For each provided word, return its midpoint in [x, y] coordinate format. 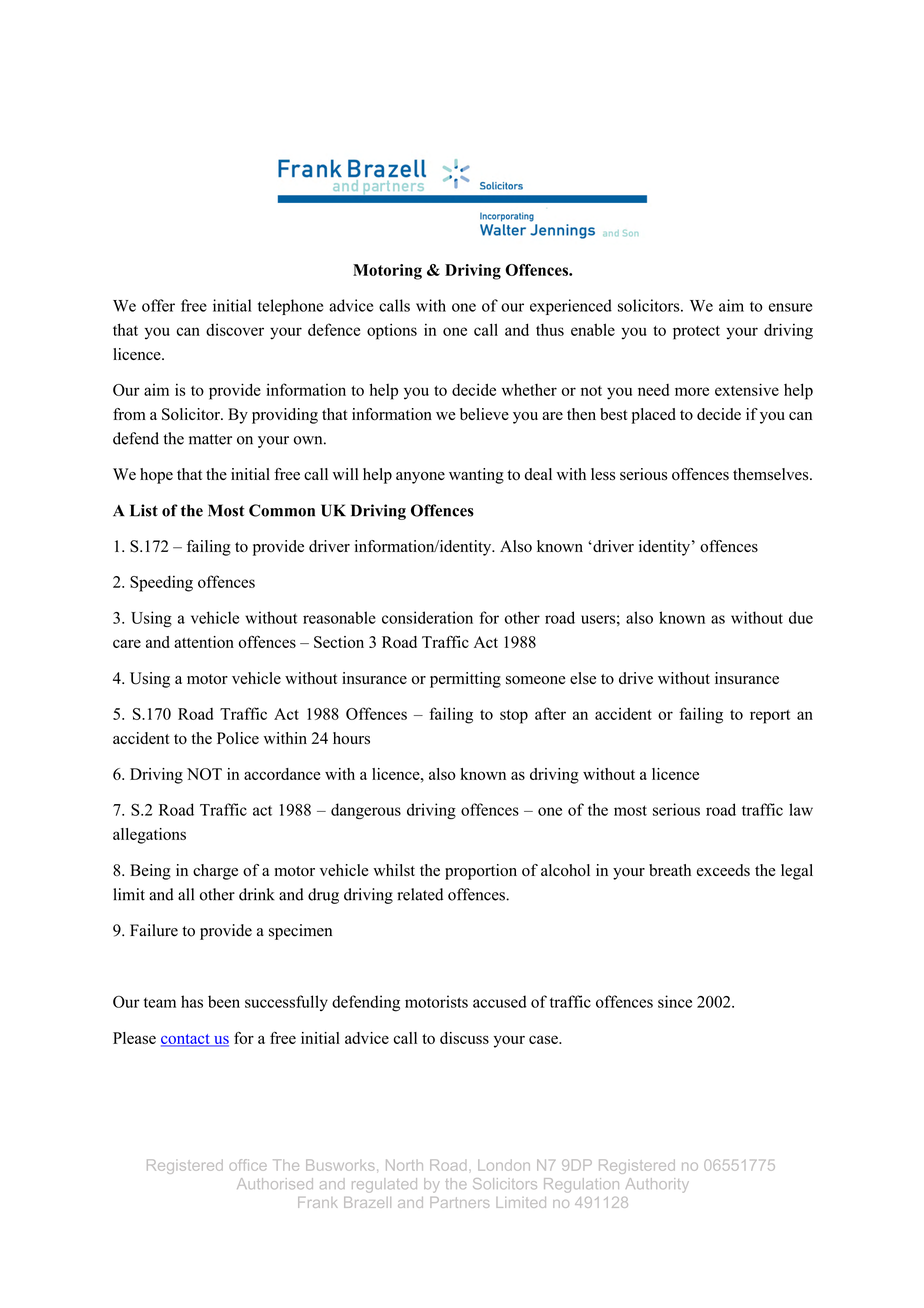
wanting [476, 476]
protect [696, 333]
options [392, 331]
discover [235, 330]
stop [514, 717]
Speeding [161, 584]
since [675, 1001]
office [248, 1165]
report [770, 717]
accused [500, 1001]
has [192, 1001]
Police [238, 738]
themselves [772, 474]
